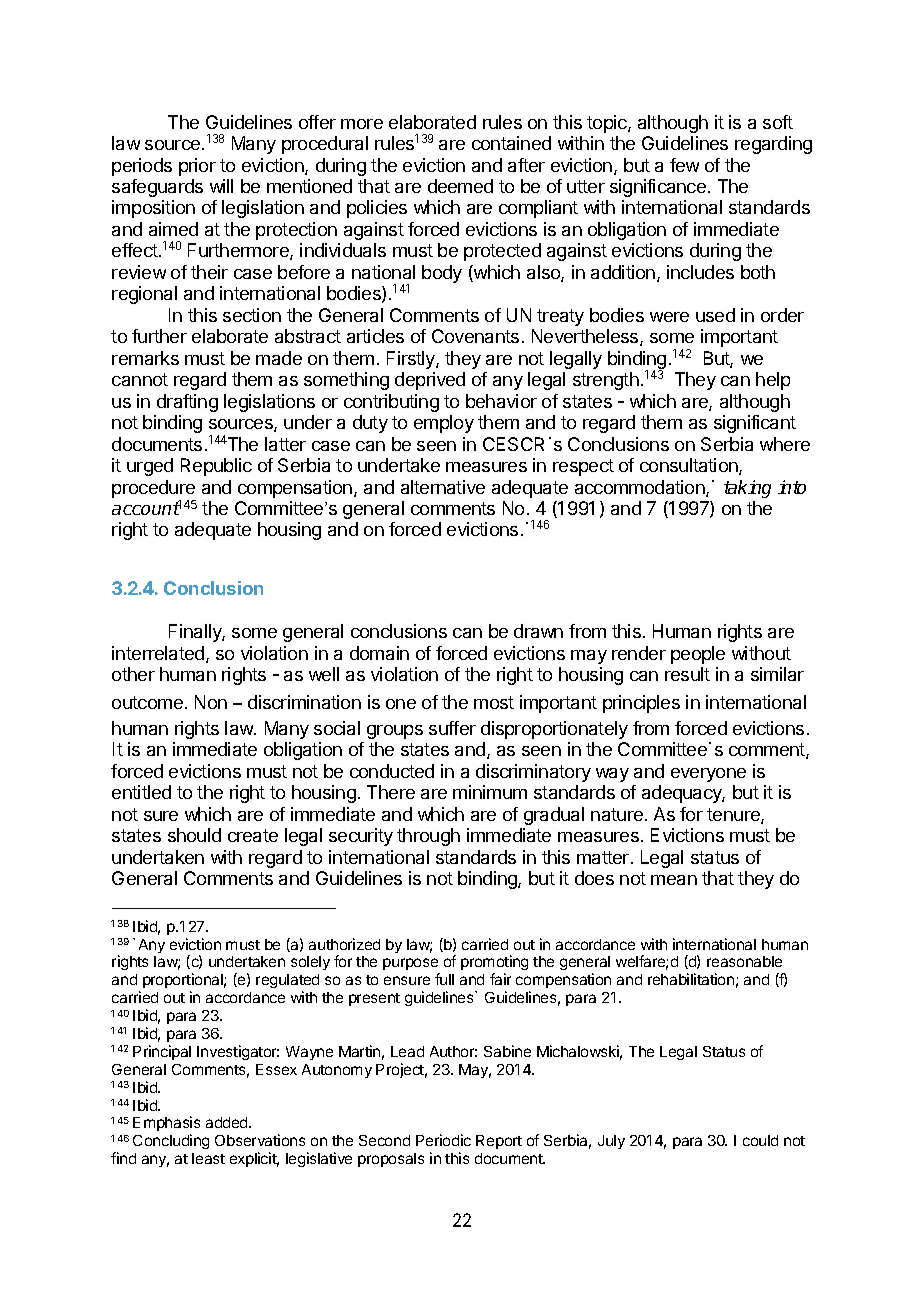 The width and height of the screenshot is (924, 1309). I want to click on Covenants, so click(475, 336).
